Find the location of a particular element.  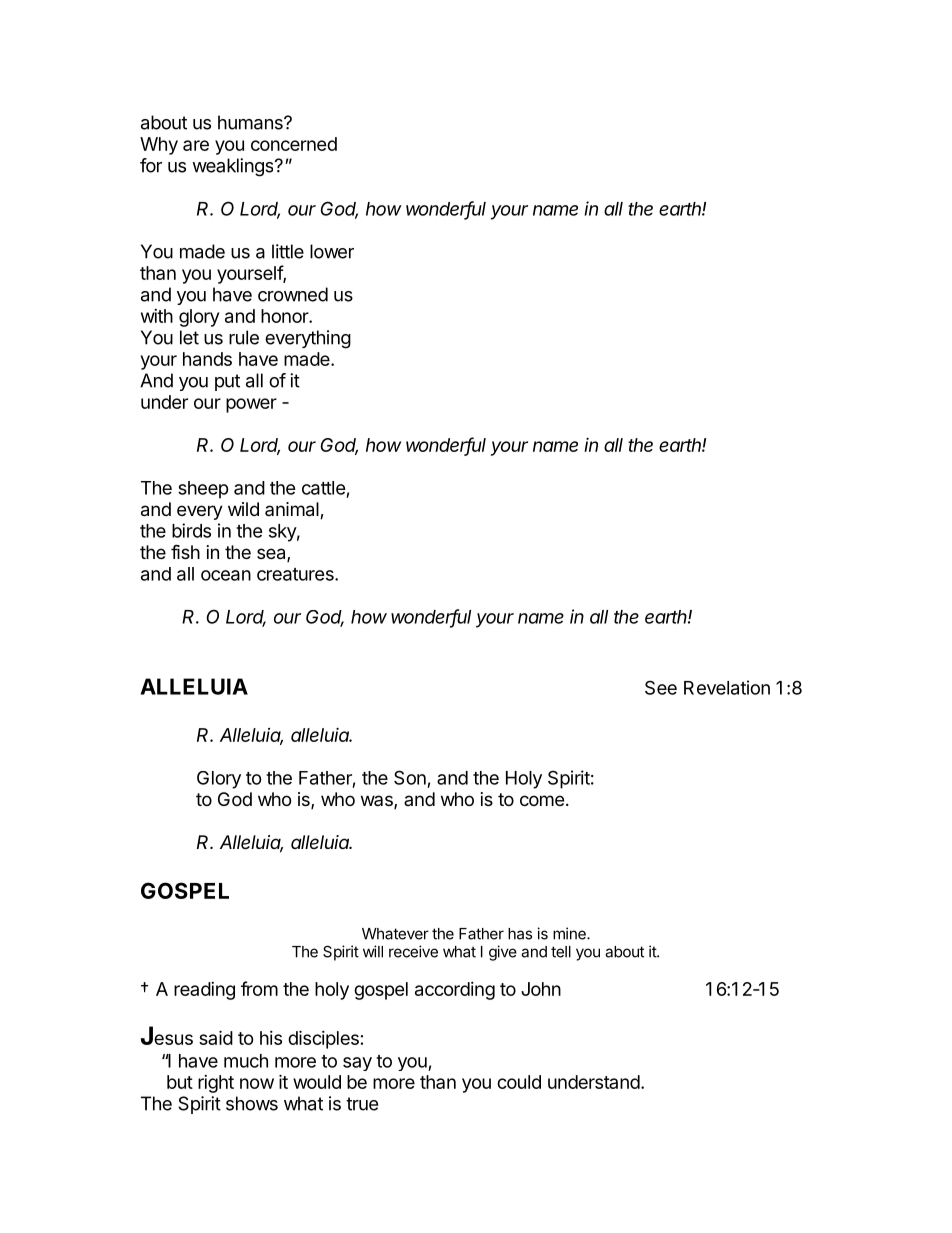

lower is located at coordinates (332, 251).
